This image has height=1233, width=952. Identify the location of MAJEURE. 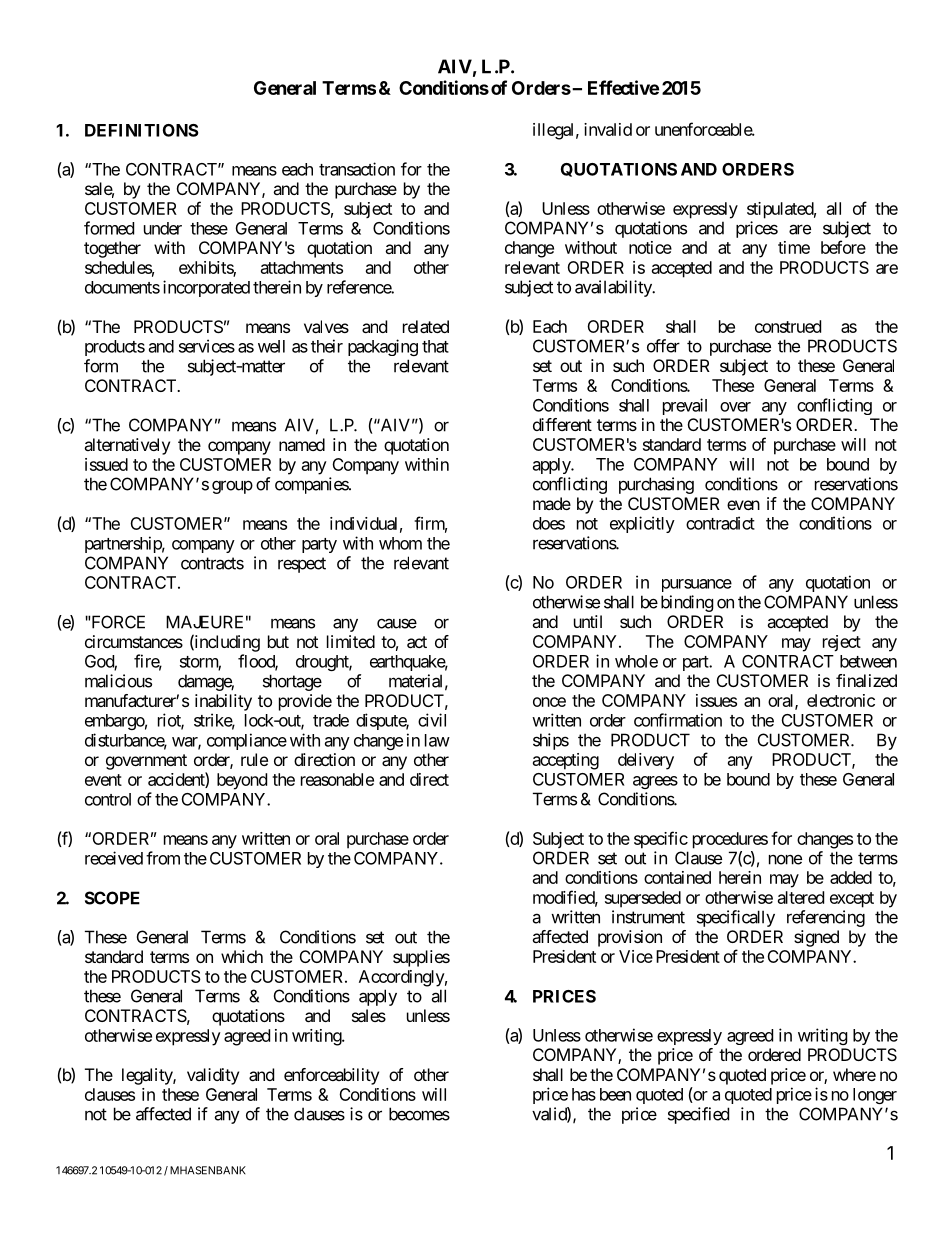
(204, 622).
